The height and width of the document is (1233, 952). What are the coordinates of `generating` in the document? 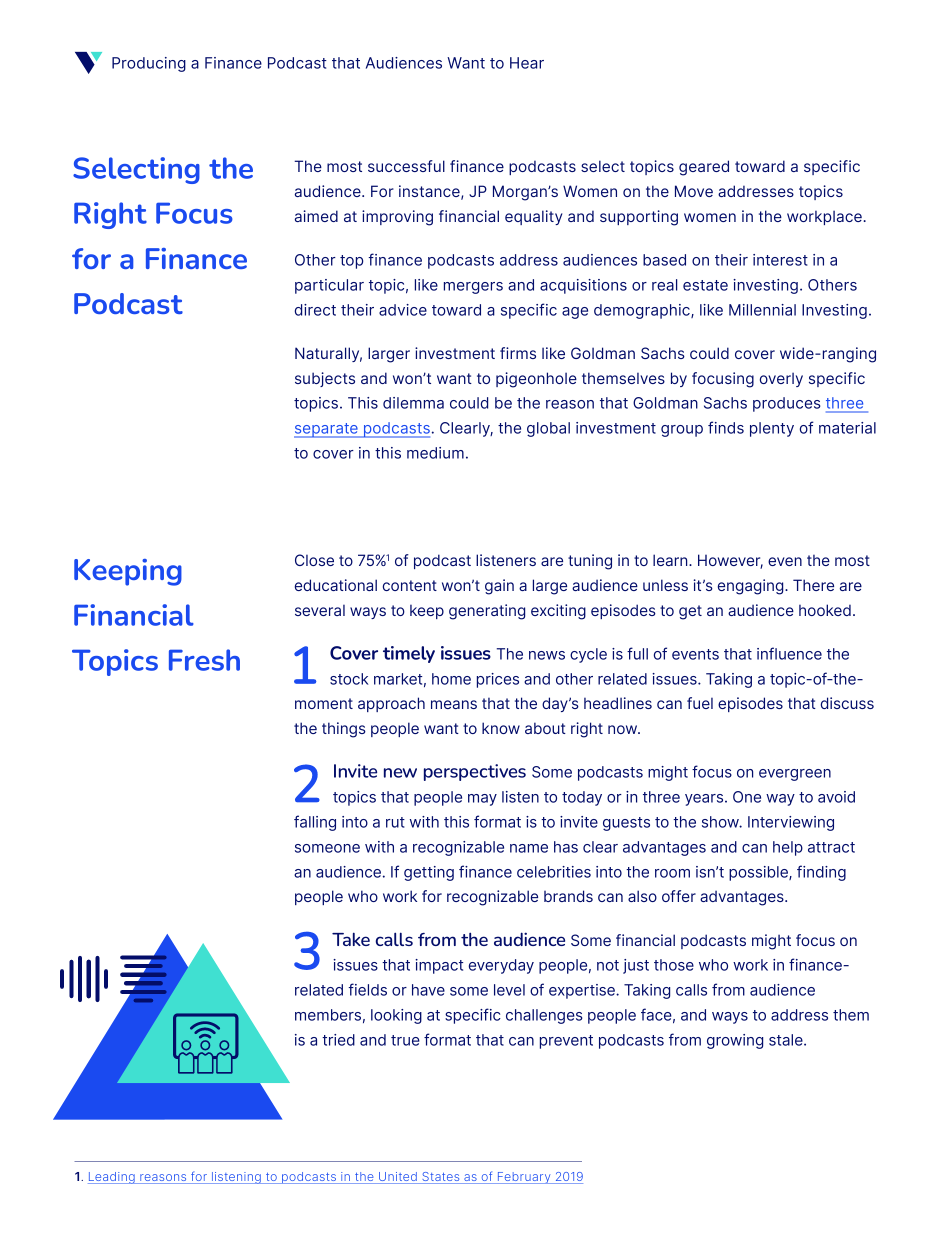 It's located at (487, 612).
